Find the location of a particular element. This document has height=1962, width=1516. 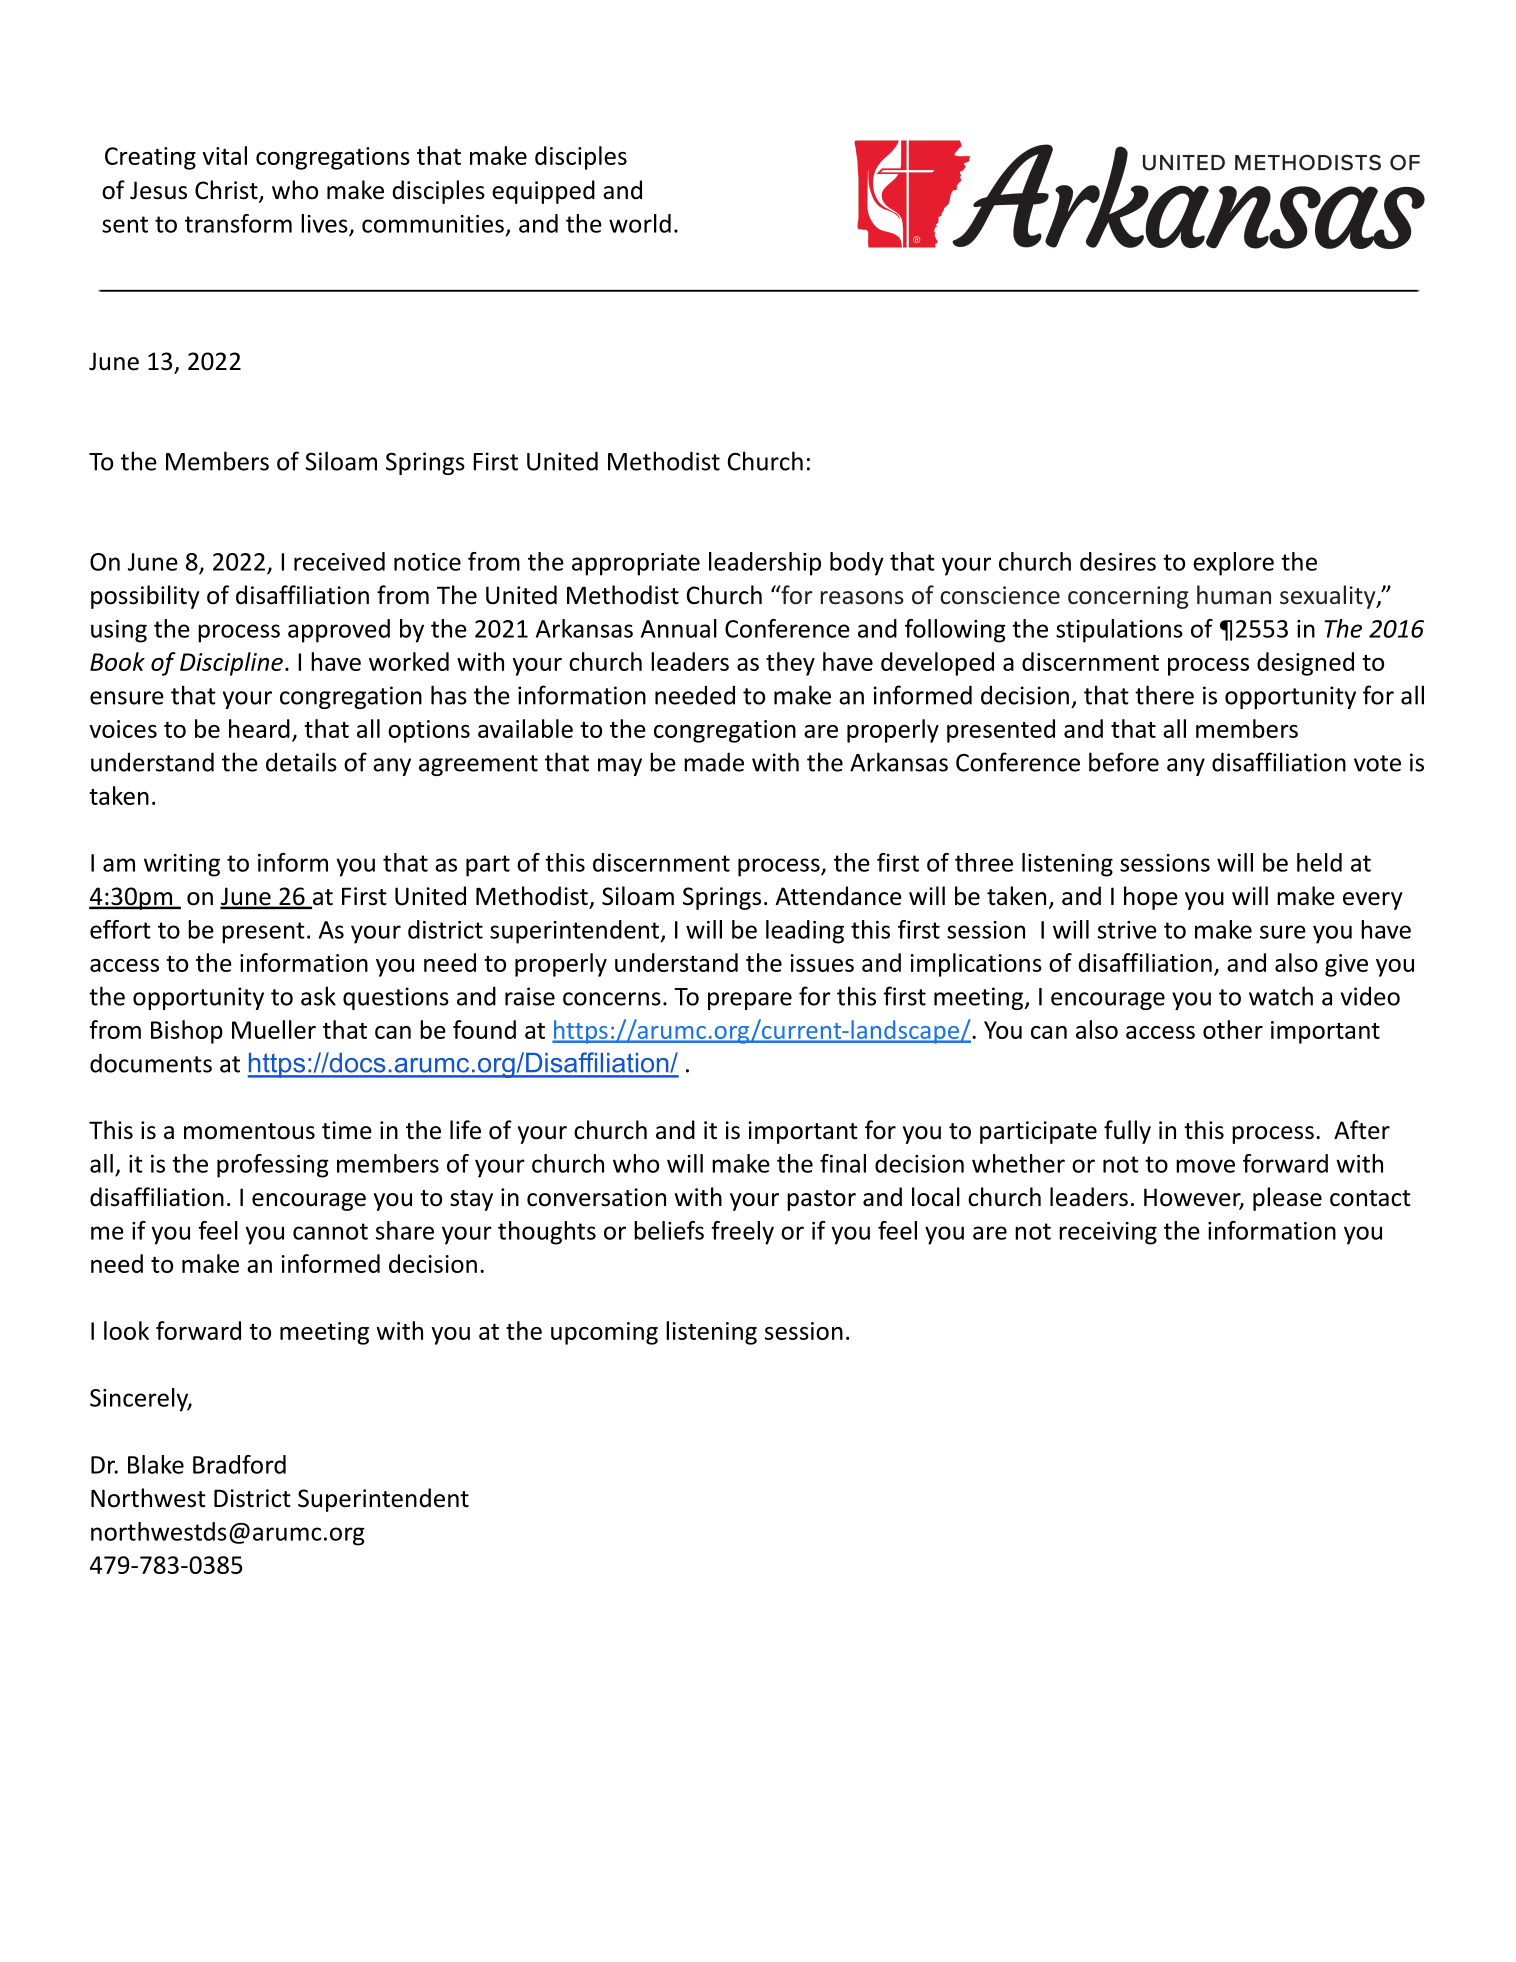

world is located at coordinates (640, 223).
